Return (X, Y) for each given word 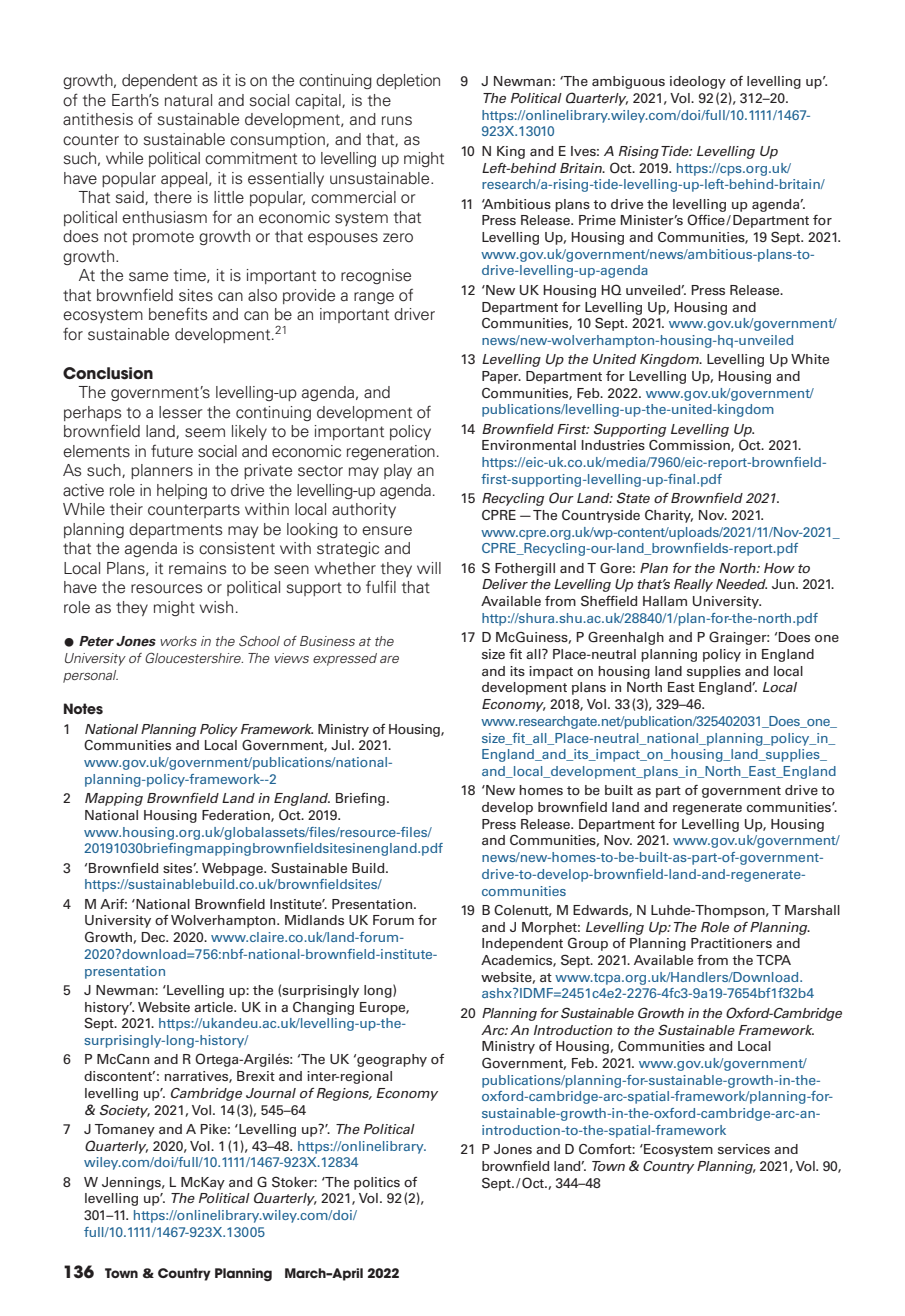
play (398, 471)
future (172, 451)
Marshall (812, 910)
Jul (340, 745)
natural (188, 100)
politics (377, 1183)
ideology (698, 82)
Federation (237, 816)
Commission (690, 446)
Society (125, 1111)
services (744, 1149)
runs (397, 121)
